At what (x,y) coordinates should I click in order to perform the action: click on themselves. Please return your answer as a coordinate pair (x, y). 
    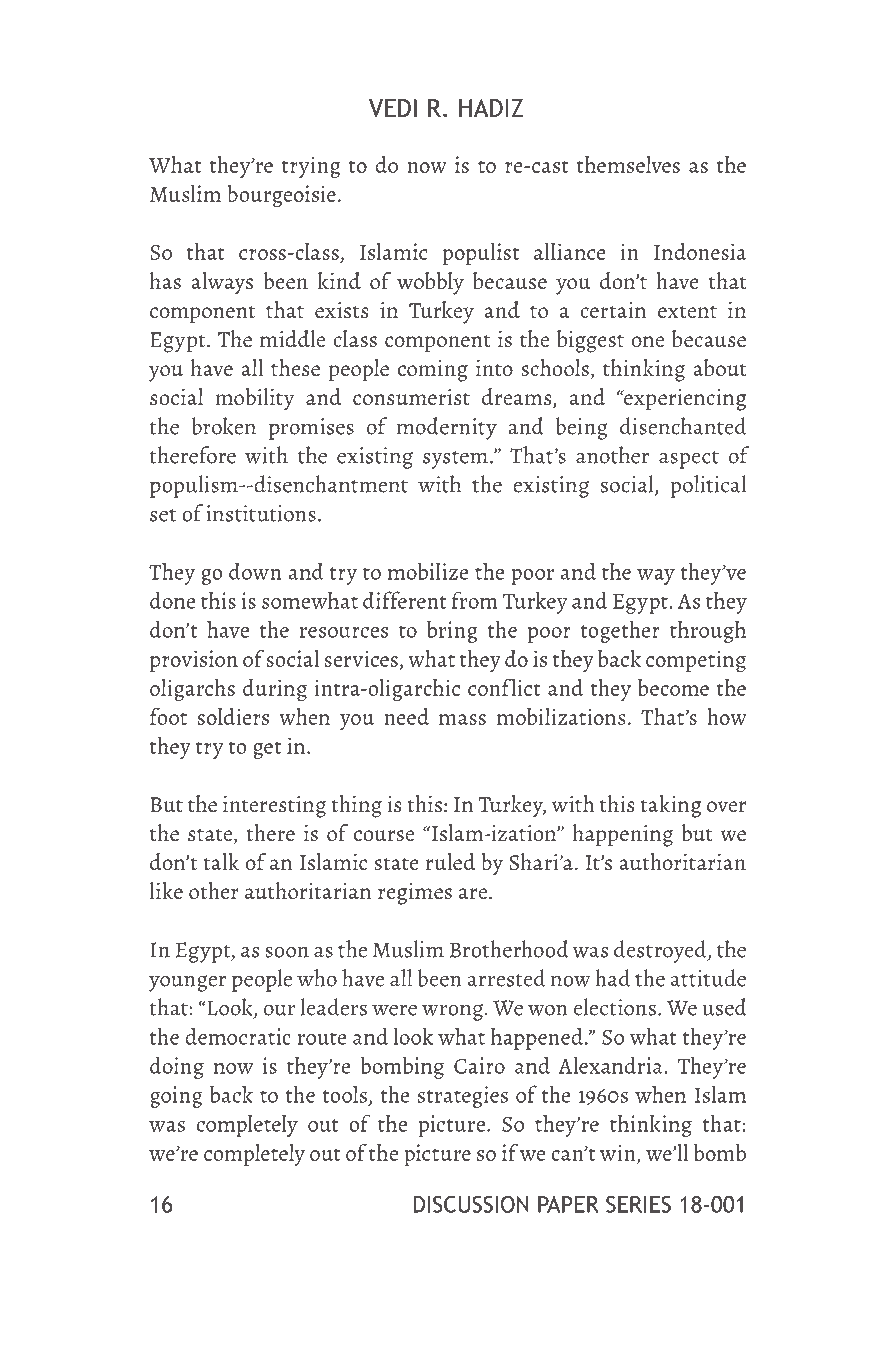
    Looking at the image, I should click on (628, 164).
